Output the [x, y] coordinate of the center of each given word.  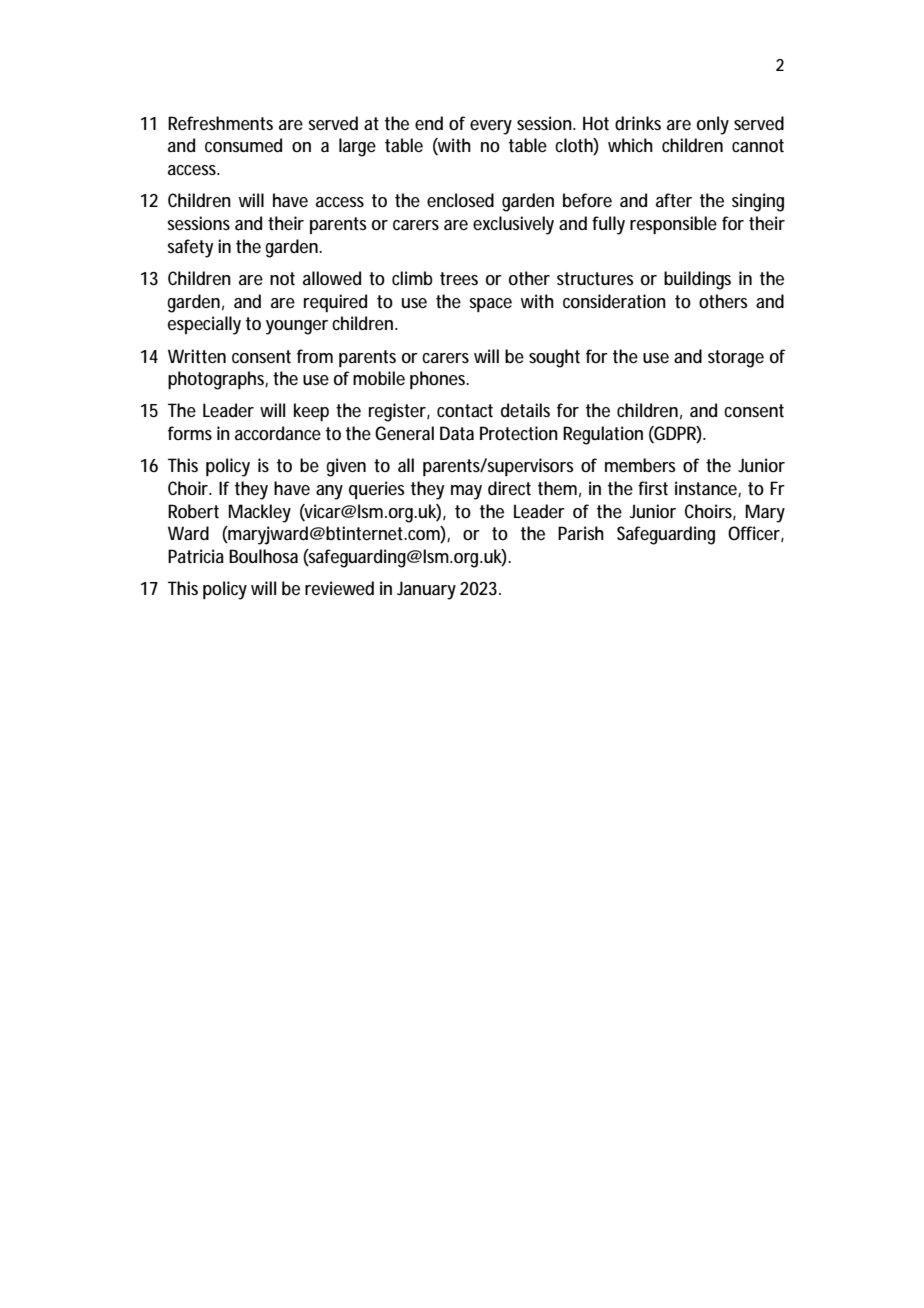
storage [736, 359]
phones [439, 380]
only [713, 125]
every [491, 127]
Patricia [196, 556]
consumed [243, 145]
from [315, 356]
